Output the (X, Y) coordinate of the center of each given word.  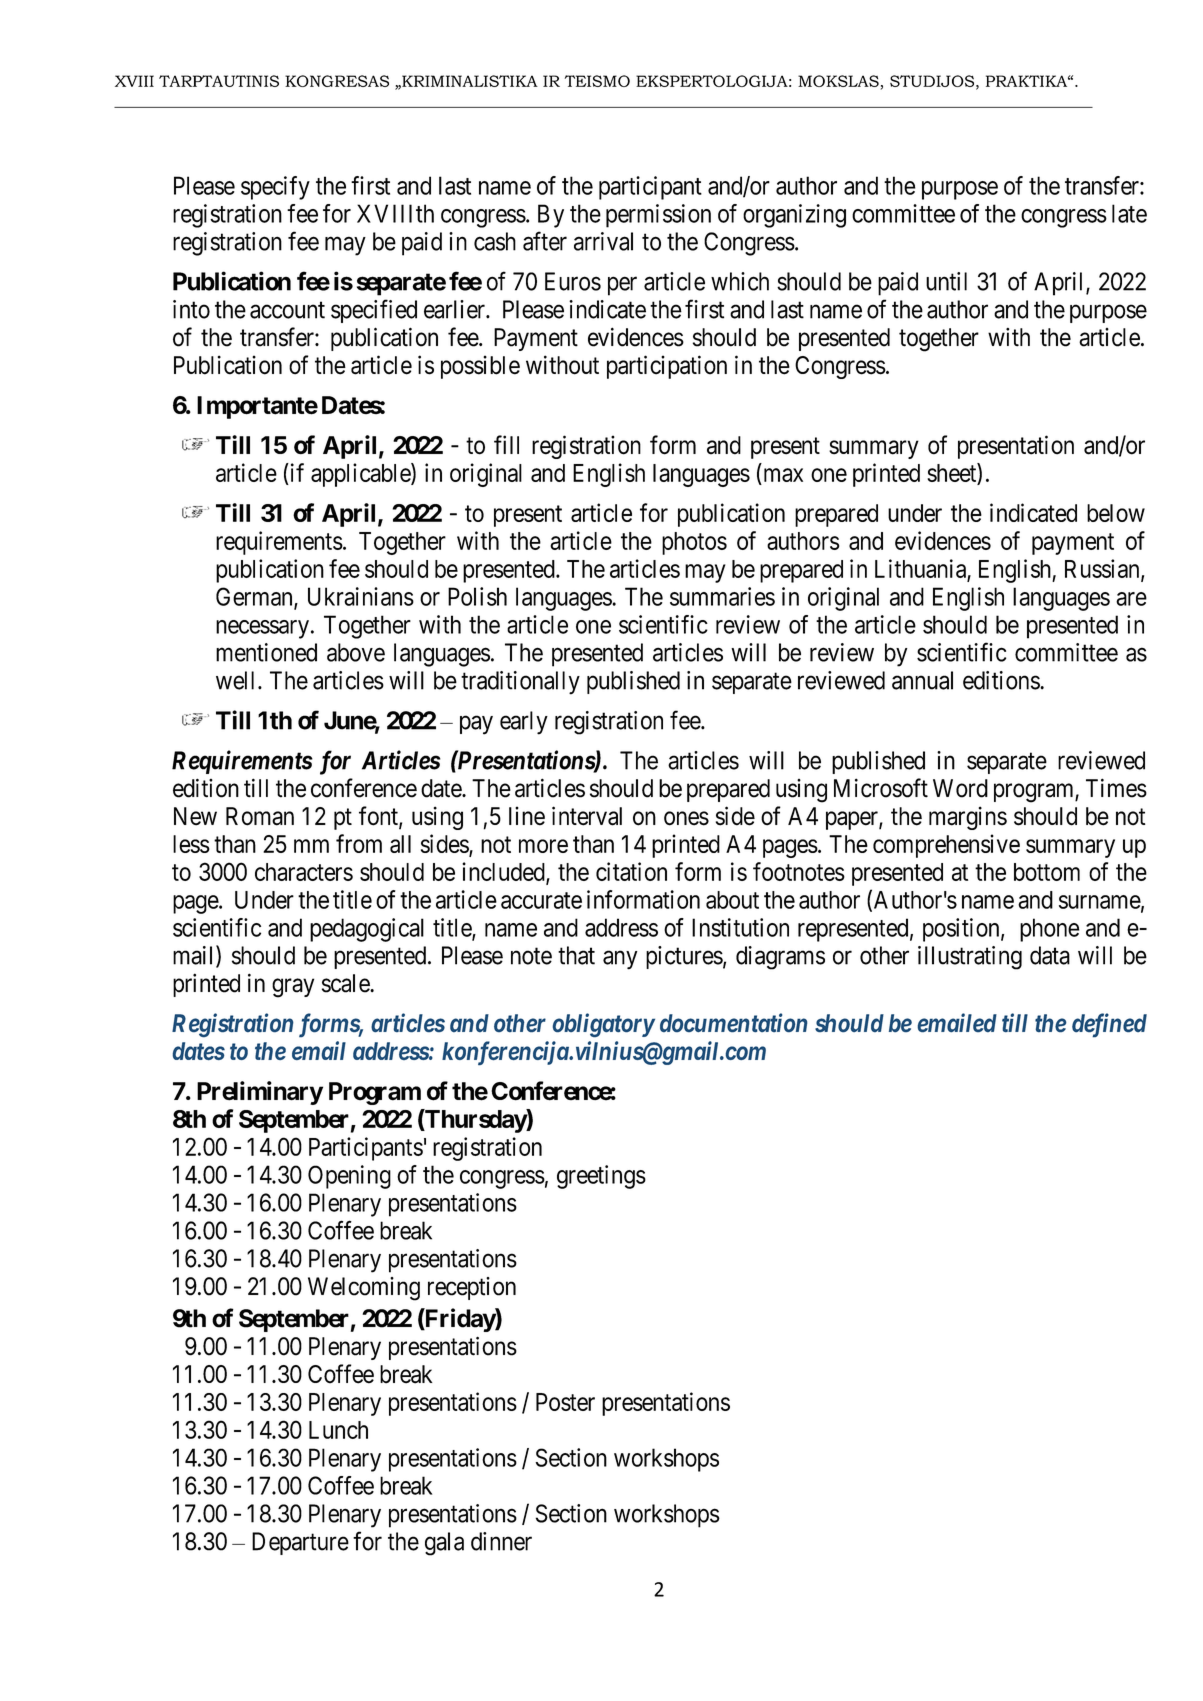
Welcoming (364, 1289)
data (1050, 955)
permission (658, 216)
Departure (300, 1543)
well (237, 680)
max (783, 475)
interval (587, 816)
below (1116, 513)
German (255, 597)
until (946, 281)
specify (275, 188)
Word (960, 788)
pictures (684, 957)
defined (1109, 1025)
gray (293, 988)
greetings (601, 1177)
